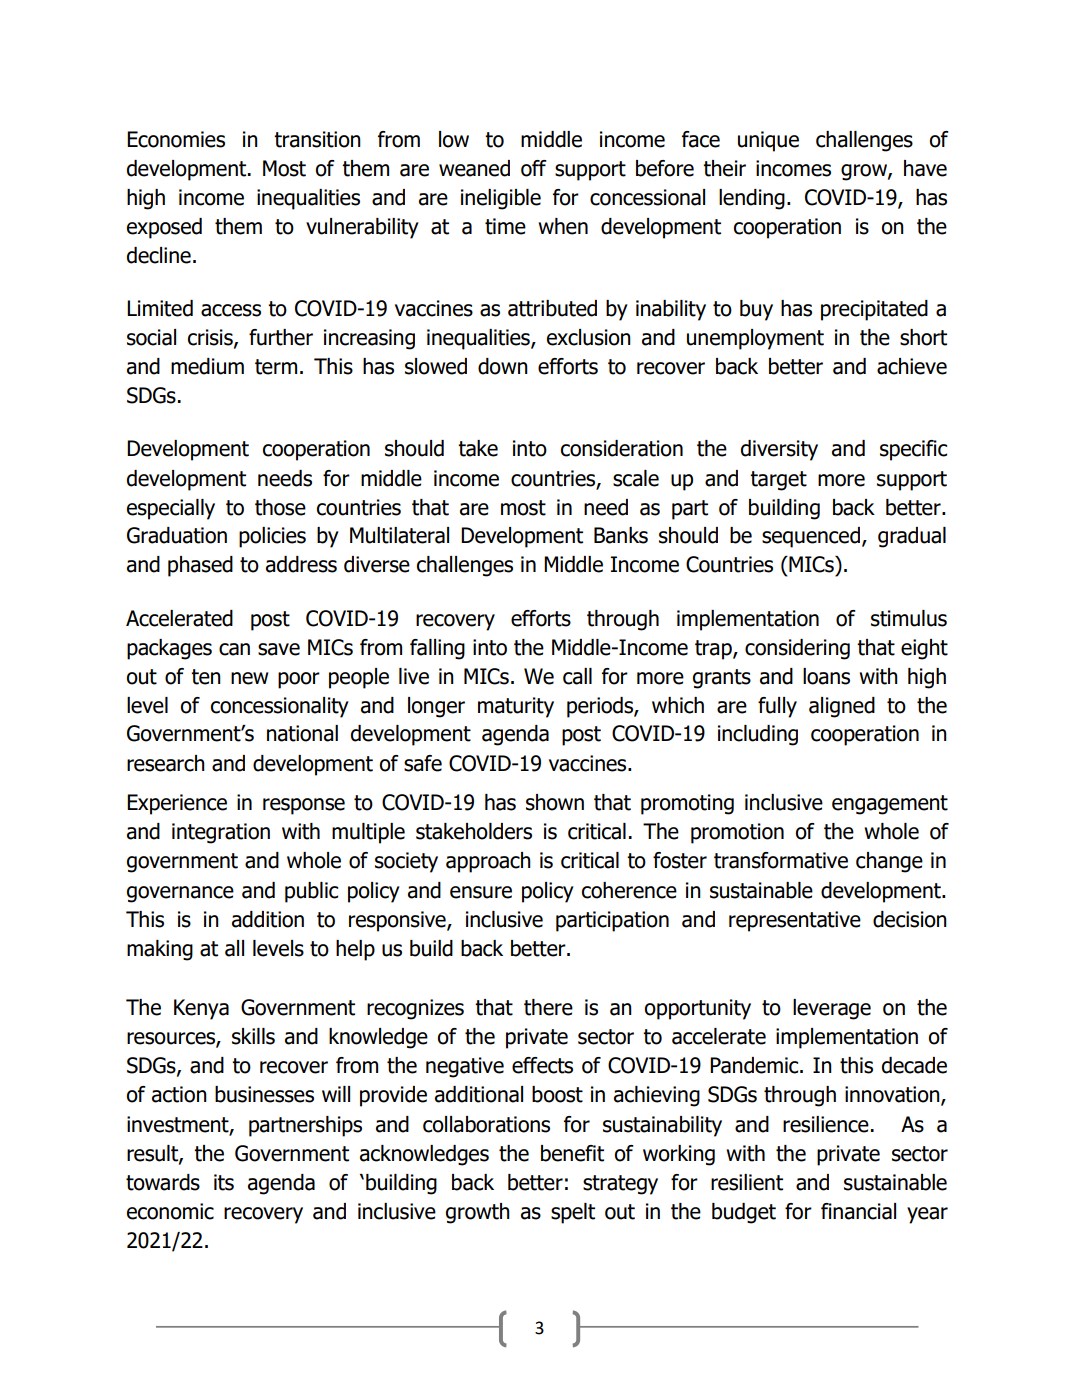  What do you see at coordinates (280, 507) in the document?
I see `those` at bounding box center [280, 507].
